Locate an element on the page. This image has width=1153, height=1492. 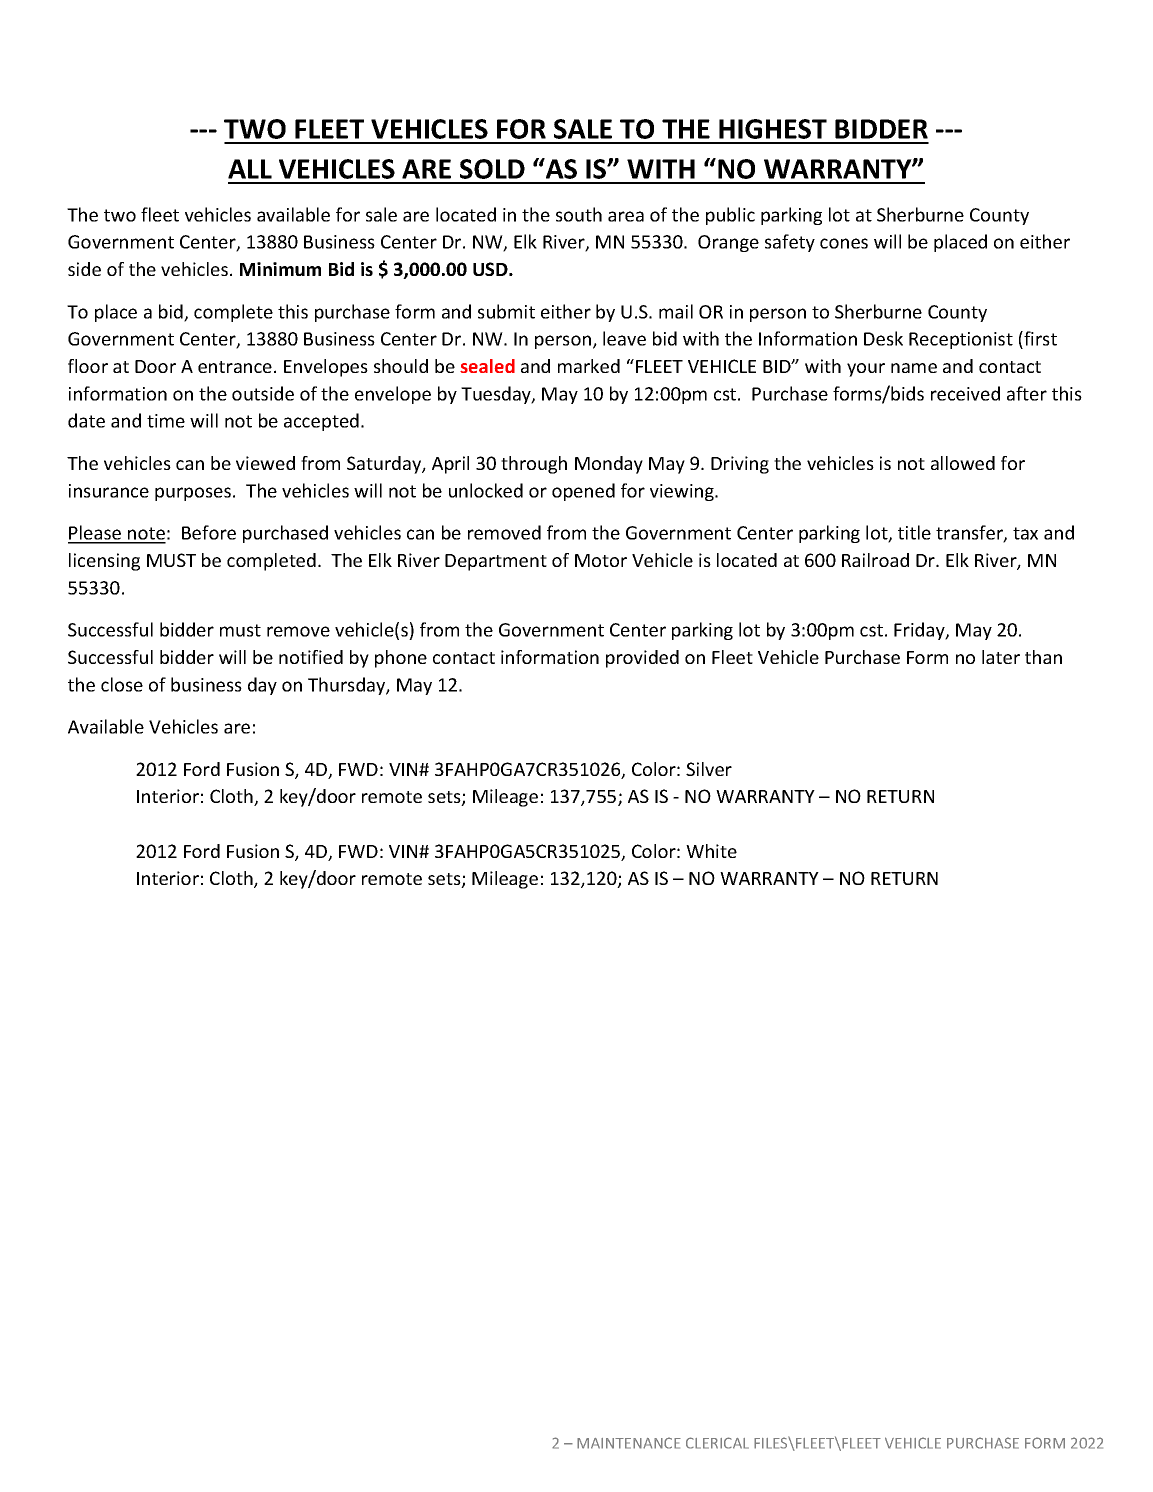
CLERICAL is located at coordinates (717, 1443).
